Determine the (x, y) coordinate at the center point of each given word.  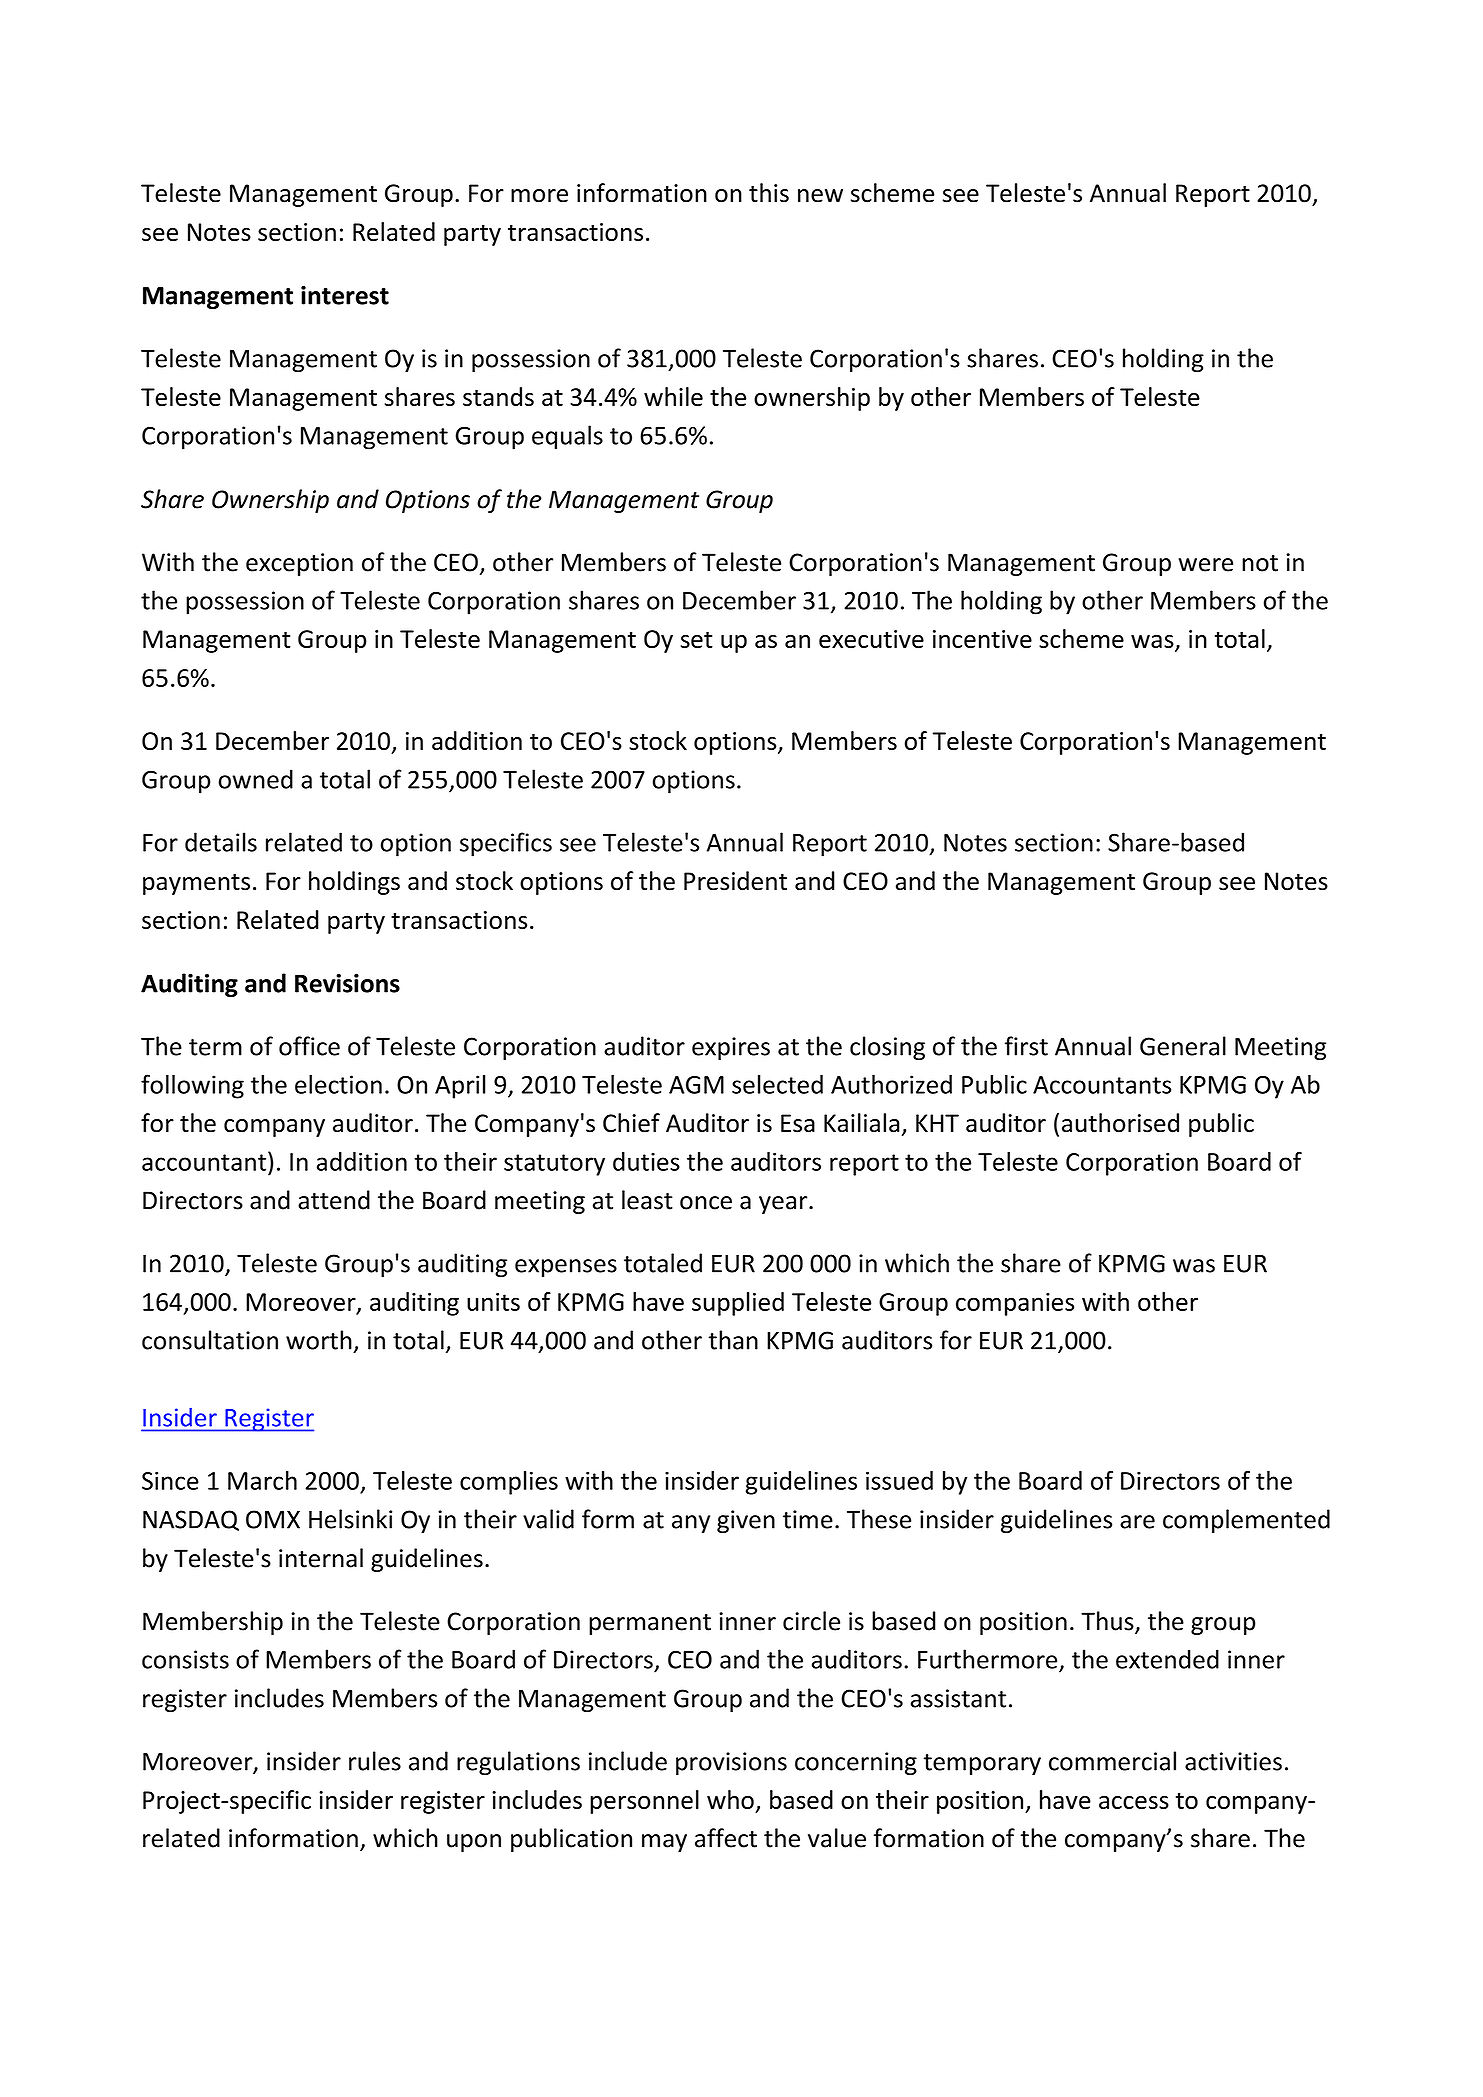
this (769, 193)
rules (375, 1761)
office (309, 1046)
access (1134, 1802)
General (1183, 1046)
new (820, 196)
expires (731, 1048)
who (730, 1799)
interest (345, 295)
